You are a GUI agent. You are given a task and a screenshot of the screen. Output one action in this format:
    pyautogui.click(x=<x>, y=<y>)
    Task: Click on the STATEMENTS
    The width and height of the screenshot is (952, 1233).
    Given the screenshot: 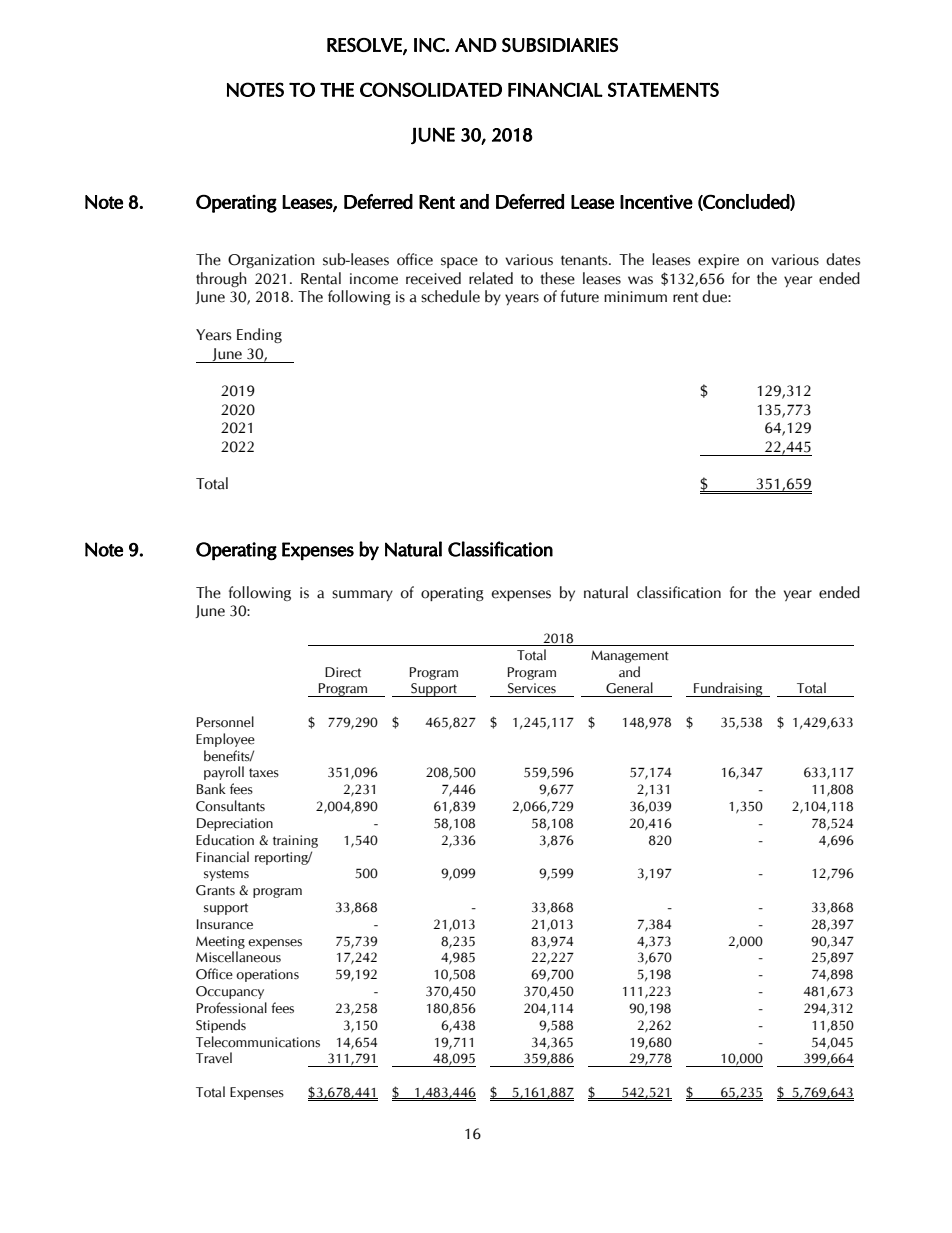 What is the action you would take?
    pyautogui.click(x=663, y=89)
